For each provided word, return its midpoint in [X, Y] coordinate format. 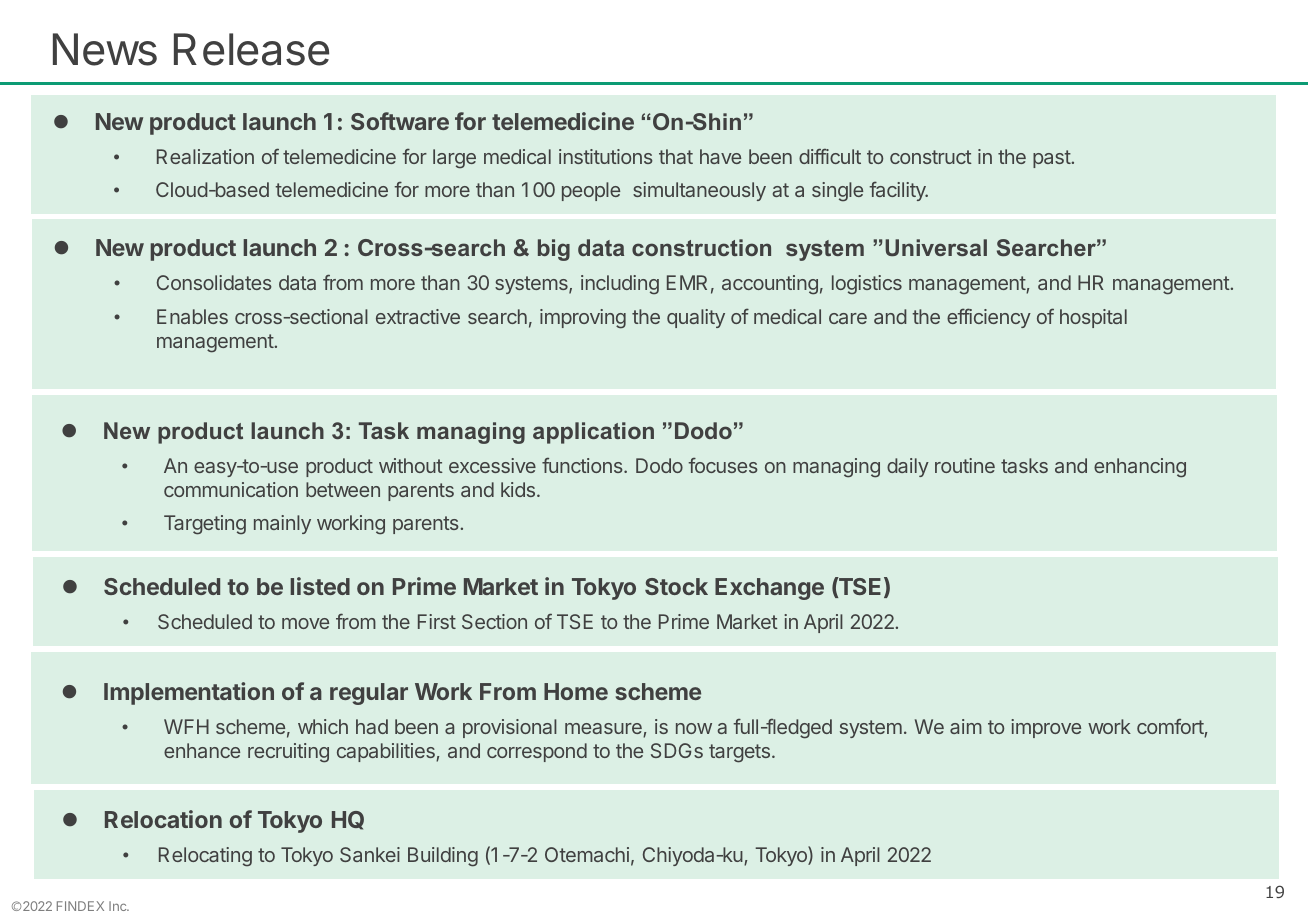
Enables [192, 316]
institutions [606, 156]
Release [251, 49]
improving [583, 319]
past [1052, 159]
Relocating [205, 856]
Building [443, 857]
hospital [1093, 318]
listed [320, 586]
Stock [676, 586]
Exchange [769, 589]
